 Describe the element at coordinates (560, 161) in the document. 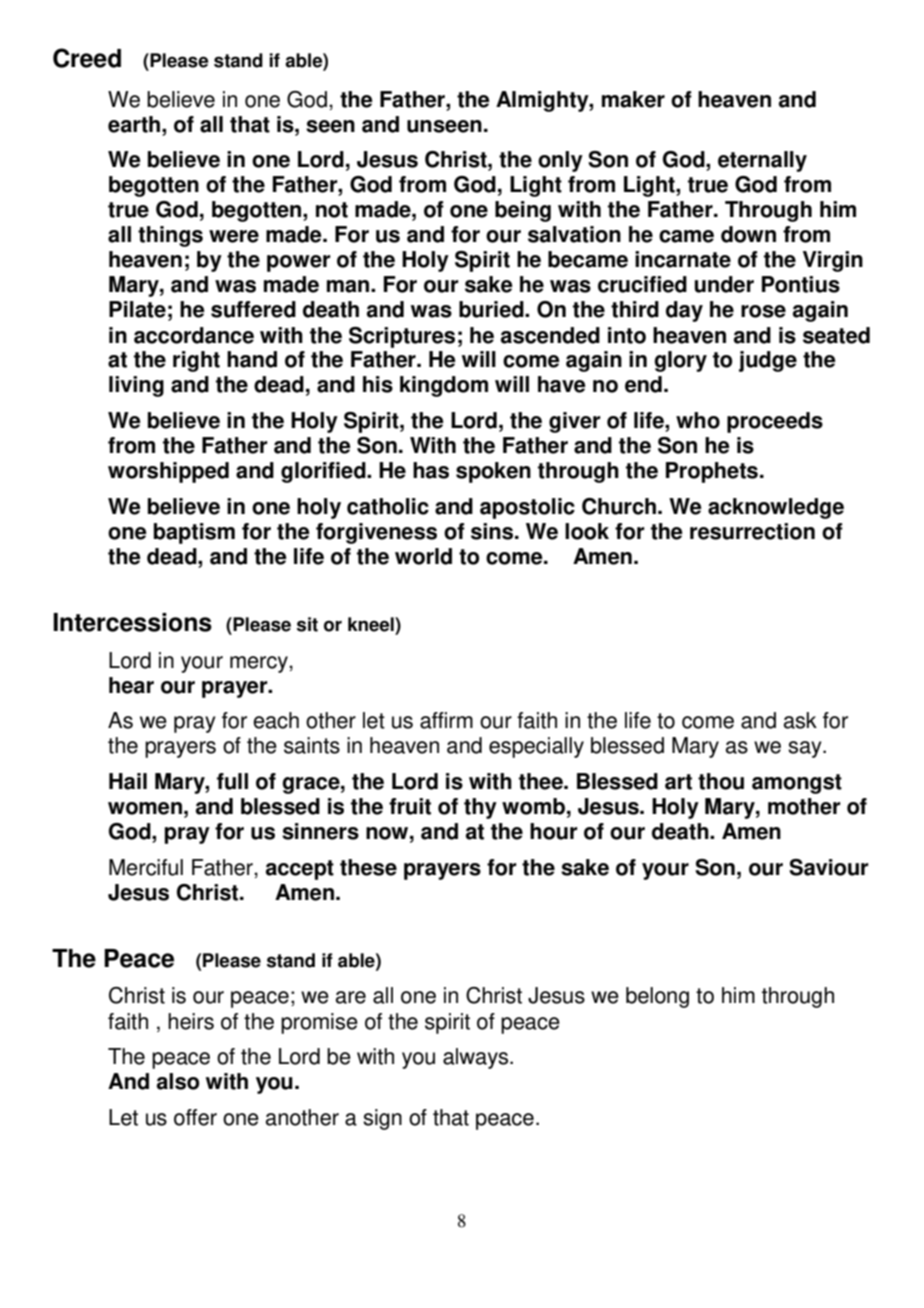

I see `only` at that location.
